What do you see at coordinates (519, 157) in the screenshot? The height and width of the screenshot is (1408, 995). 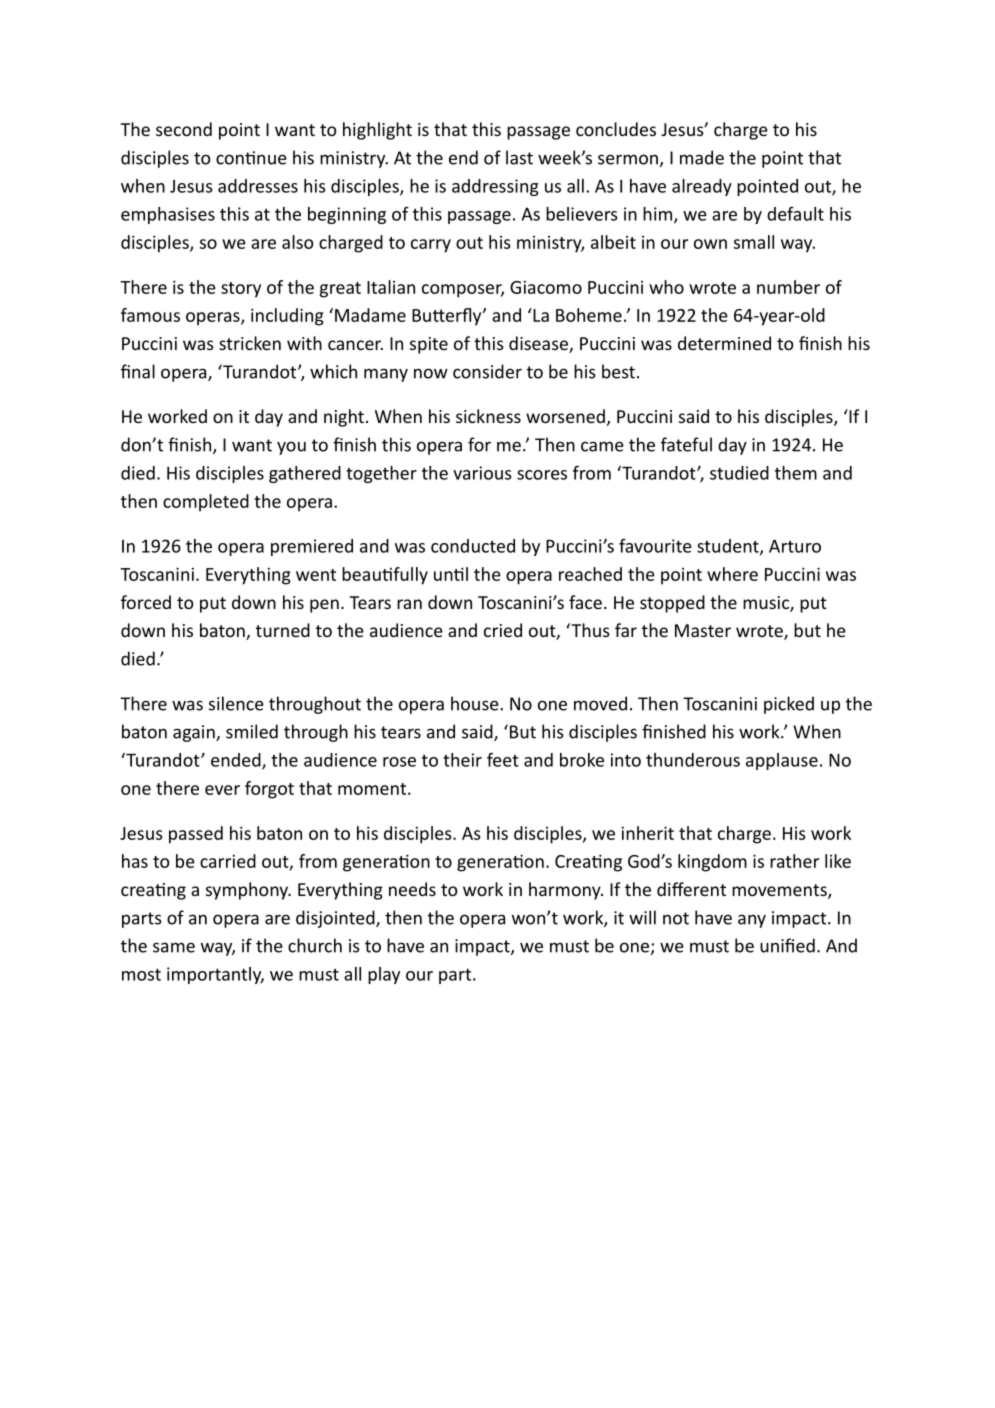 I see `last` at bounding box center [519, 157].
